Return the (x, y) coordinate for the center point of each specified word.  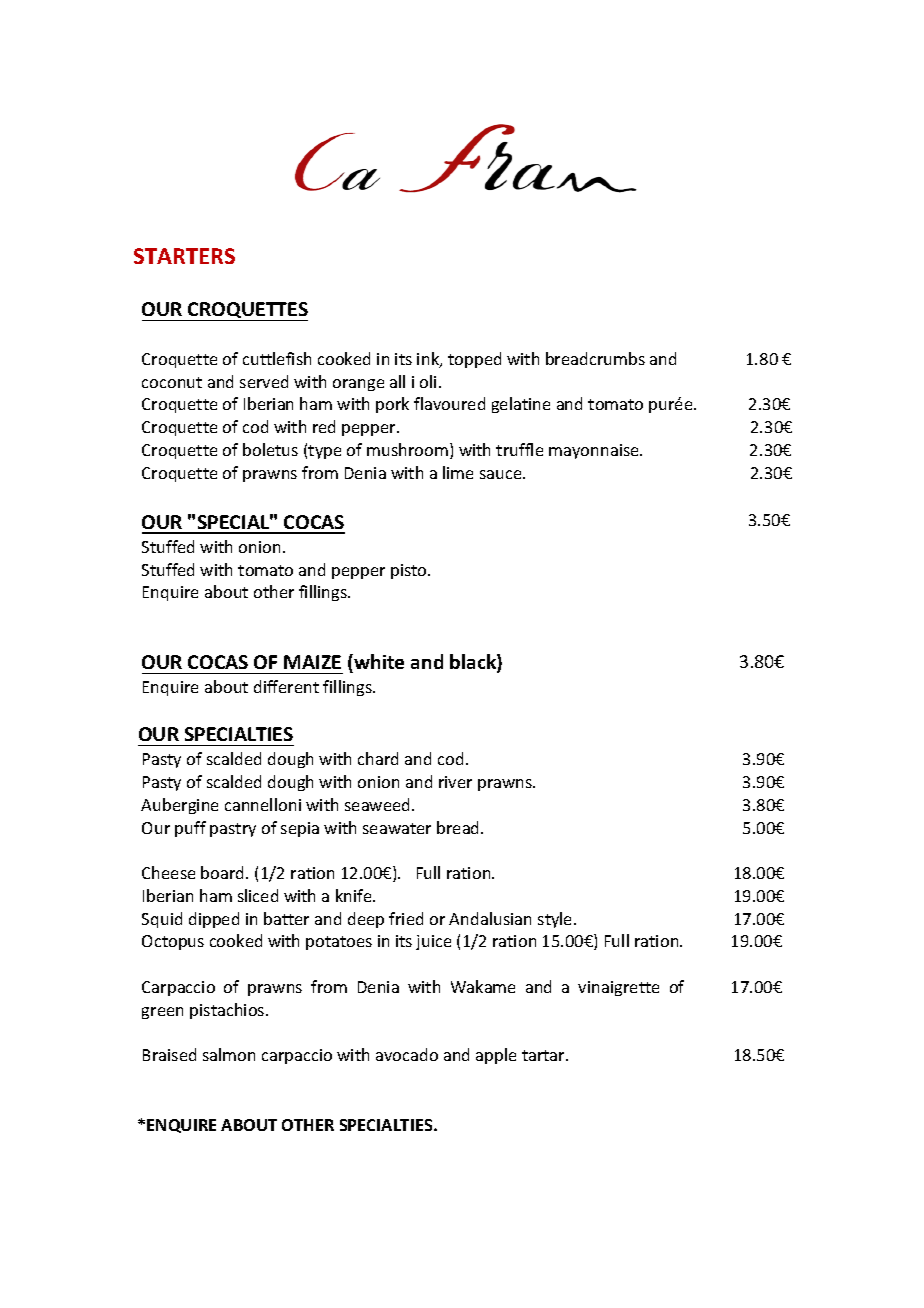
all (397, 381)
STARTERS (184, 256)
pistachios (228, 1011)
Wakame (483, 986)
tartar (545, 1055)
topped (474, 360)
